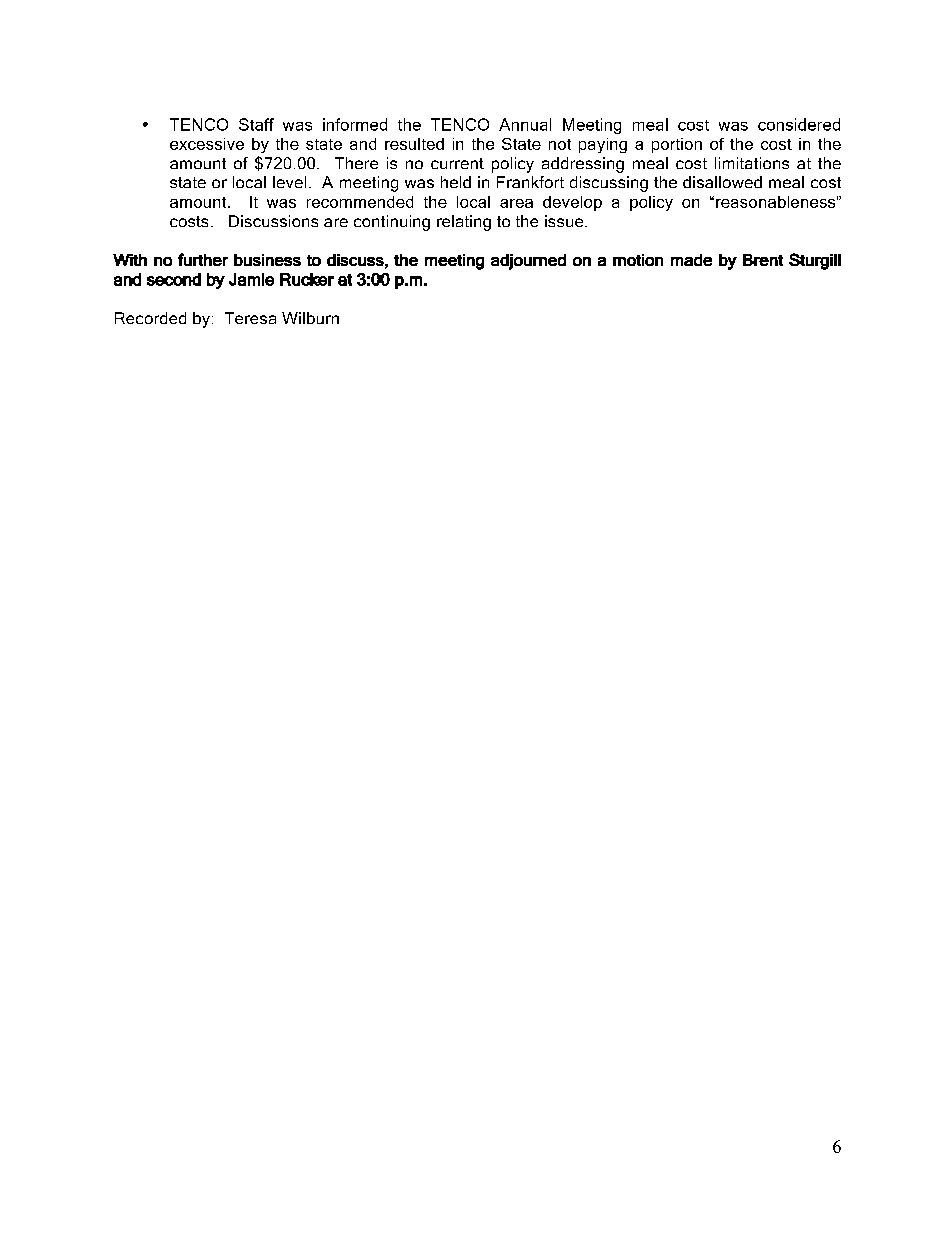  Describe the element at coordinates (565, 221) in the page. I see `issue` at that location.
